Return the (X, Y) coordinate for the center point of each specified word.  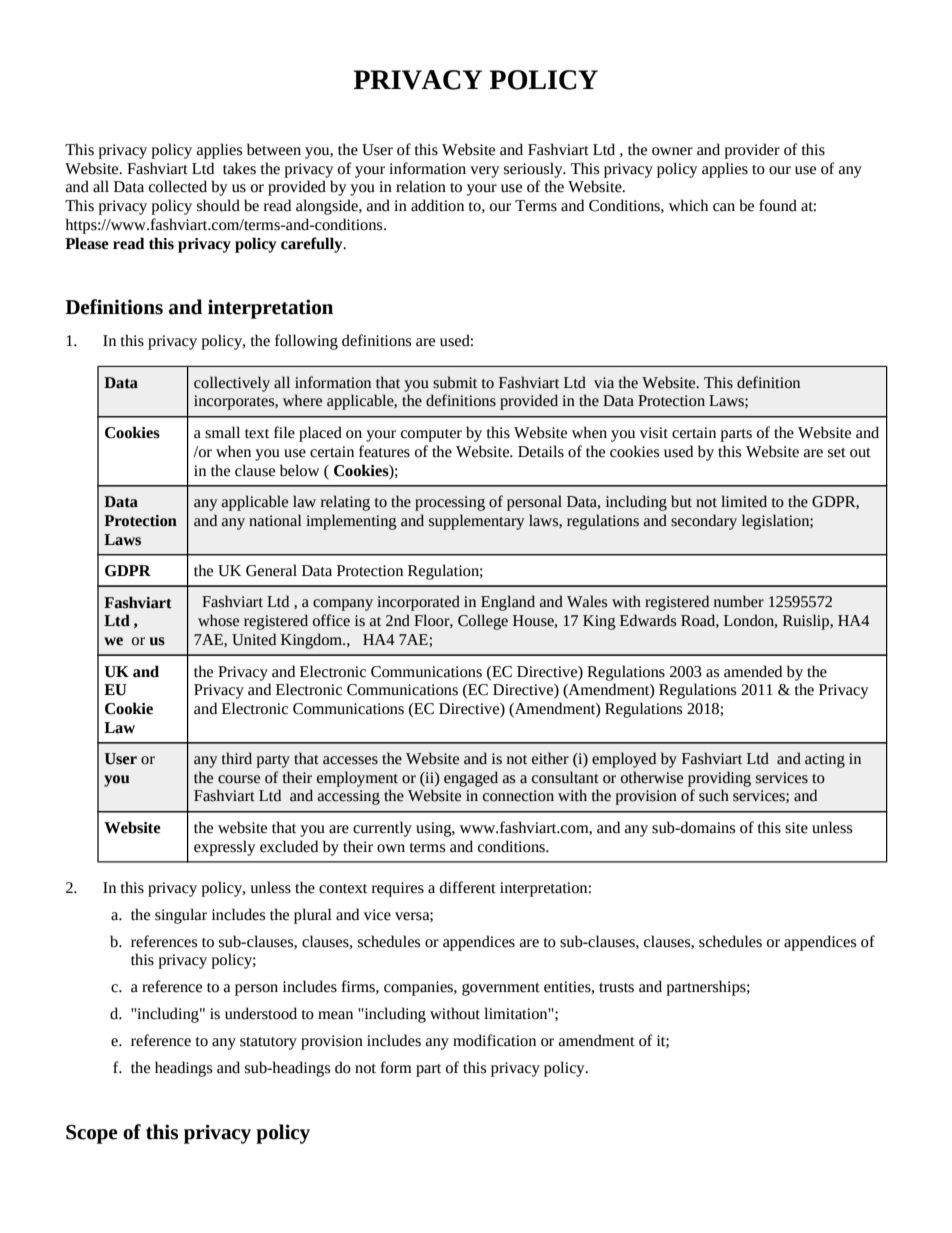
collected (178, 186)
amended (753, 671)
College (483, 622)
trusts (616, 988)
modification (494, 1040)
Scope (92, 1134)
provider (752, 151)
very (485, 172)
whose (218, 620)
